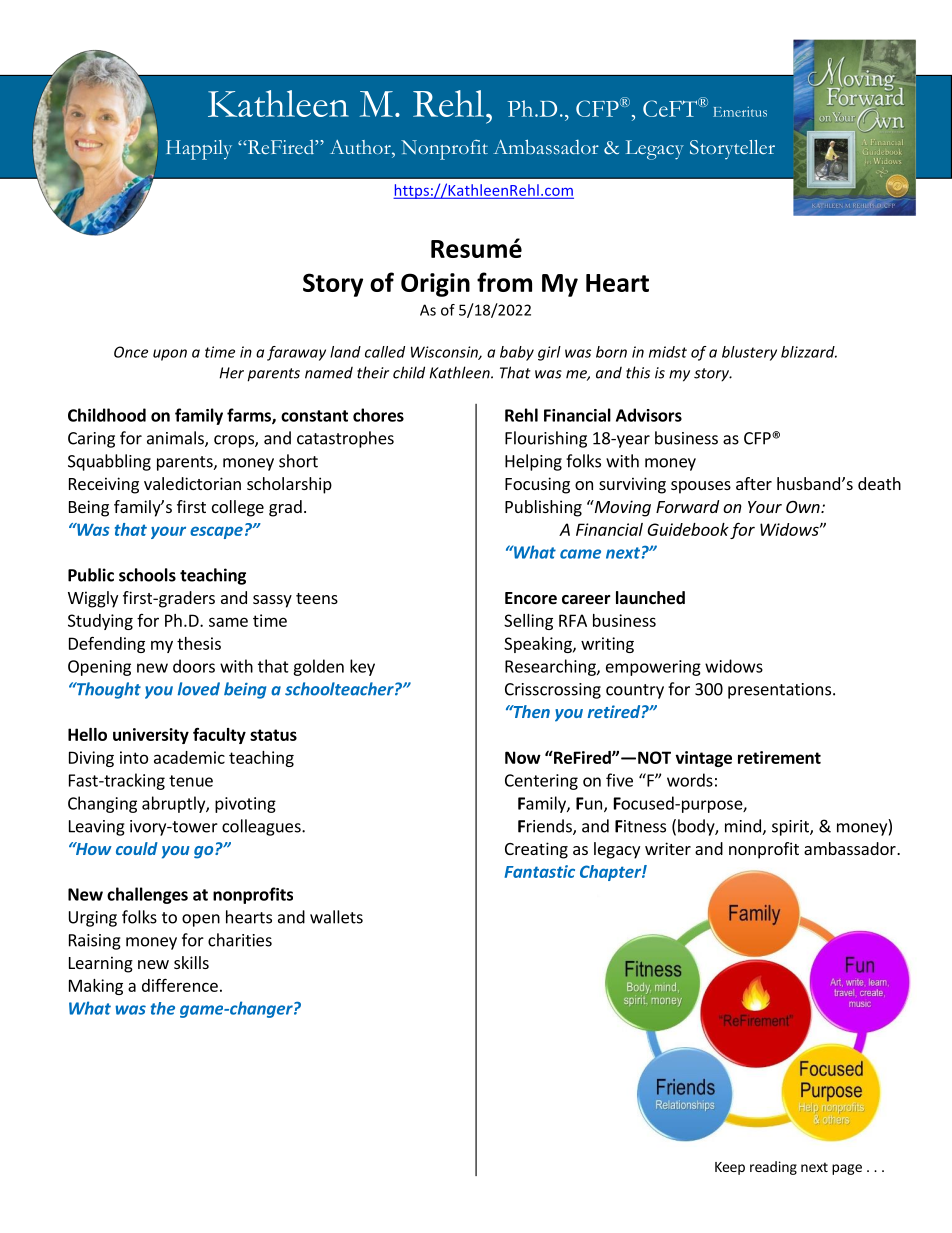 This document has width=952, height=1233. What do you see at coordinates (180, 985) in the document?
I see `difference` at bounding box center [180, 985].
